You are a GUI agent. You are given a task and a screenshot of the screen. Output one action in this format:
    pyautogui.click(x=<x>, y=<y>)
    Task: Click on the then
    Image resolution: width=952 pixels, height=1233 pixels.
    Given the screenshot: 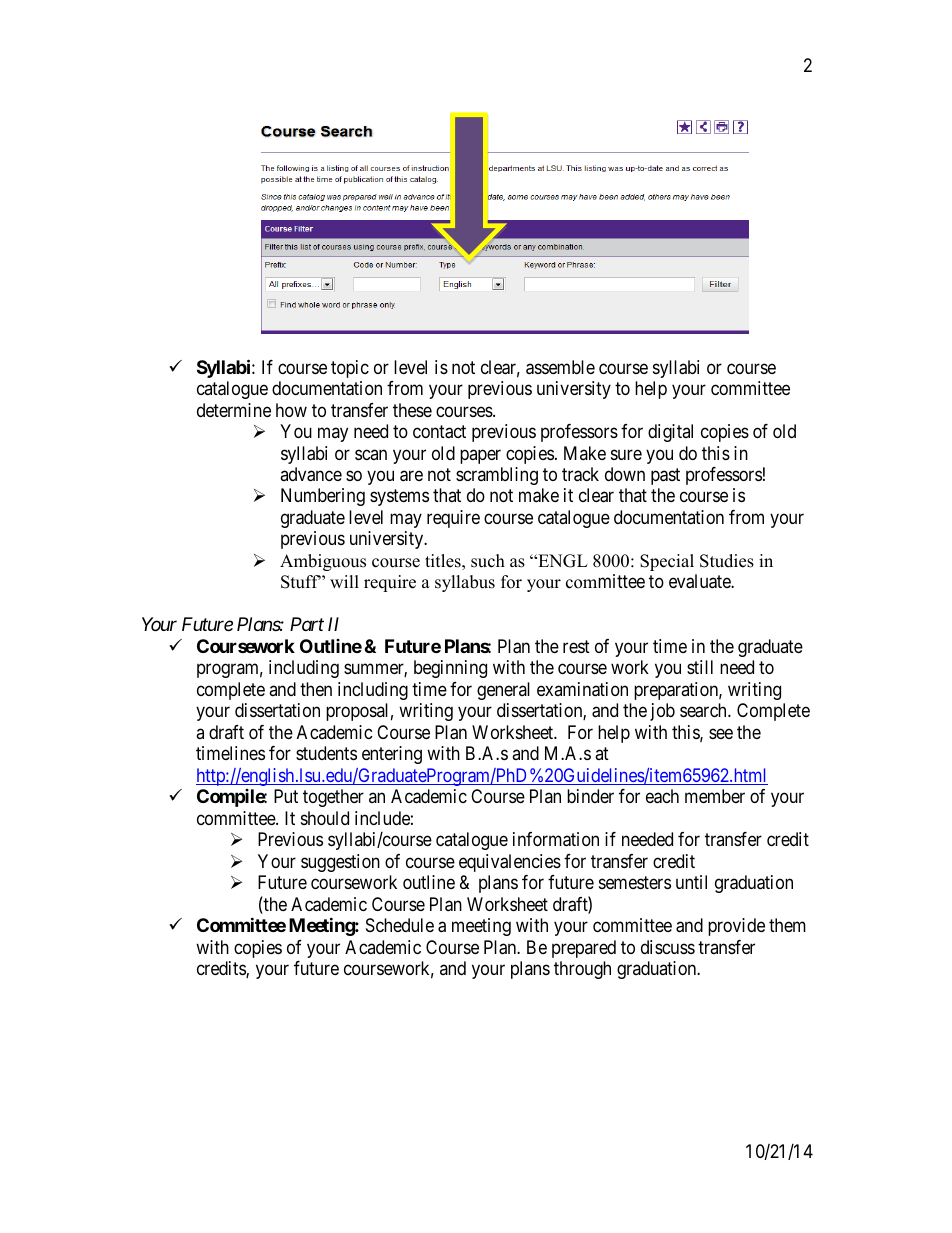 What is the action you would take?
    pyautogui.click(x=316, y=689)
